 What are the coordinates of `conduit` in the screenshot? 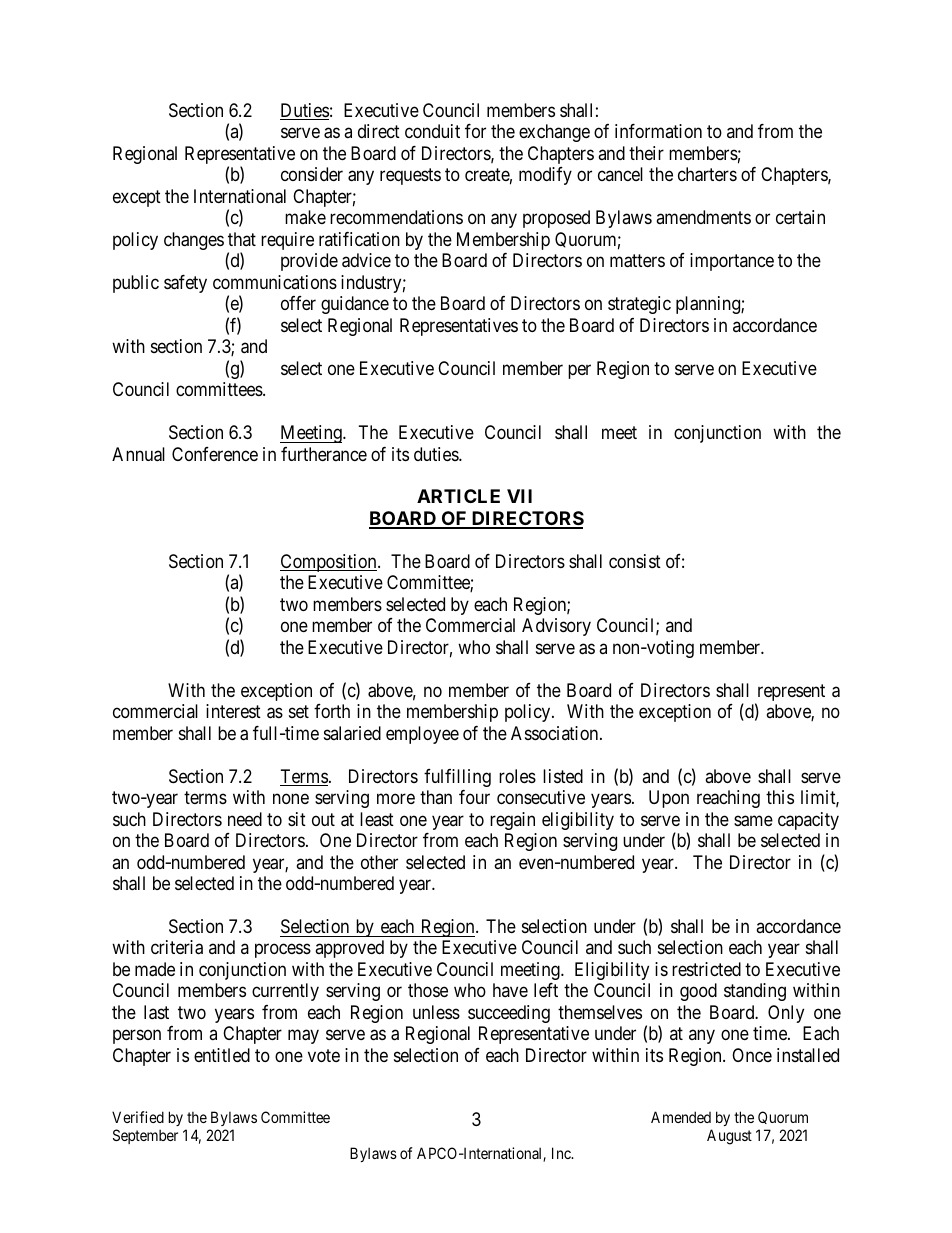 It's located at (432, 131).
